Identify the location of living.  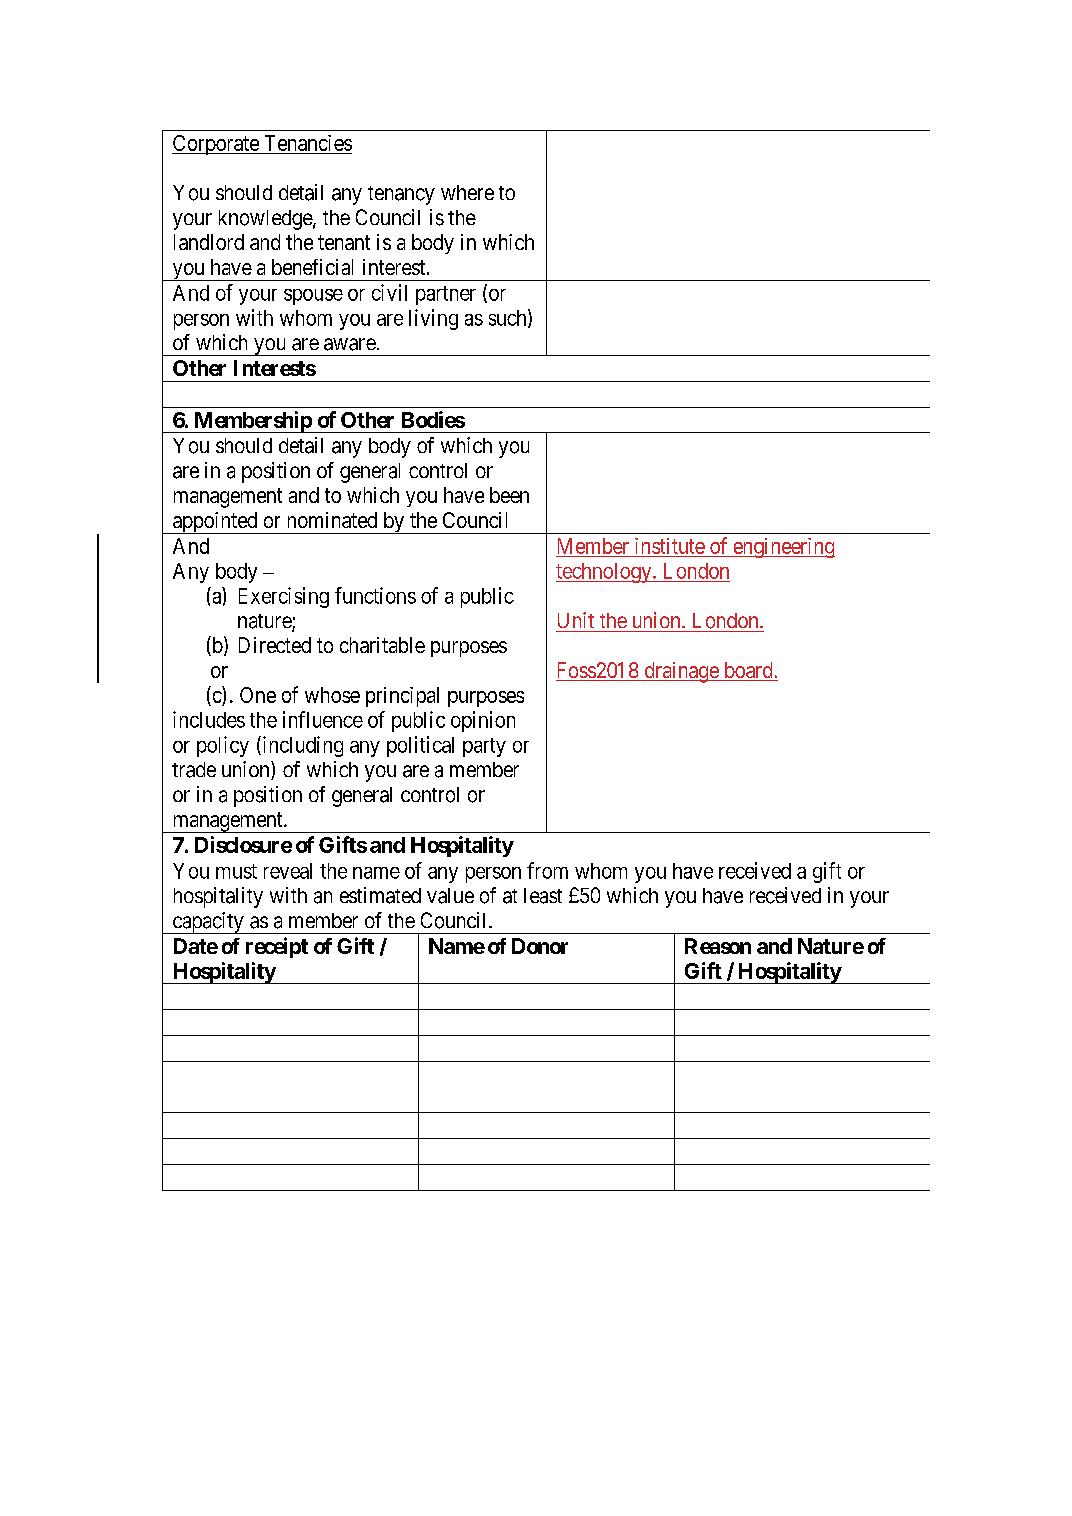
(433, 319).
